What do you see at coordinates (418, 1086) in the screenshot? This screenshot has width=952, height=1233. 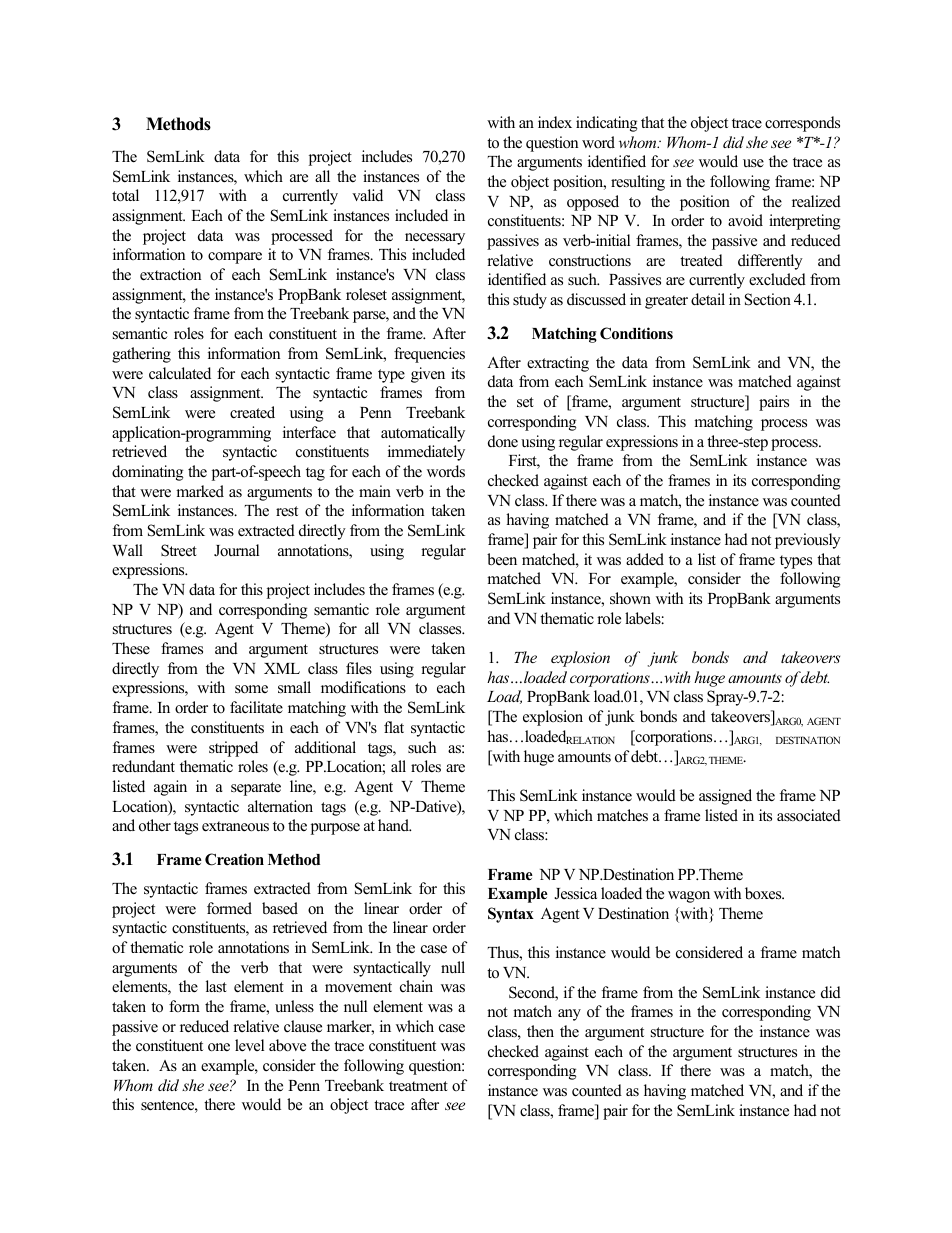 I see `treatment` at bounding box center [418, 1086].
